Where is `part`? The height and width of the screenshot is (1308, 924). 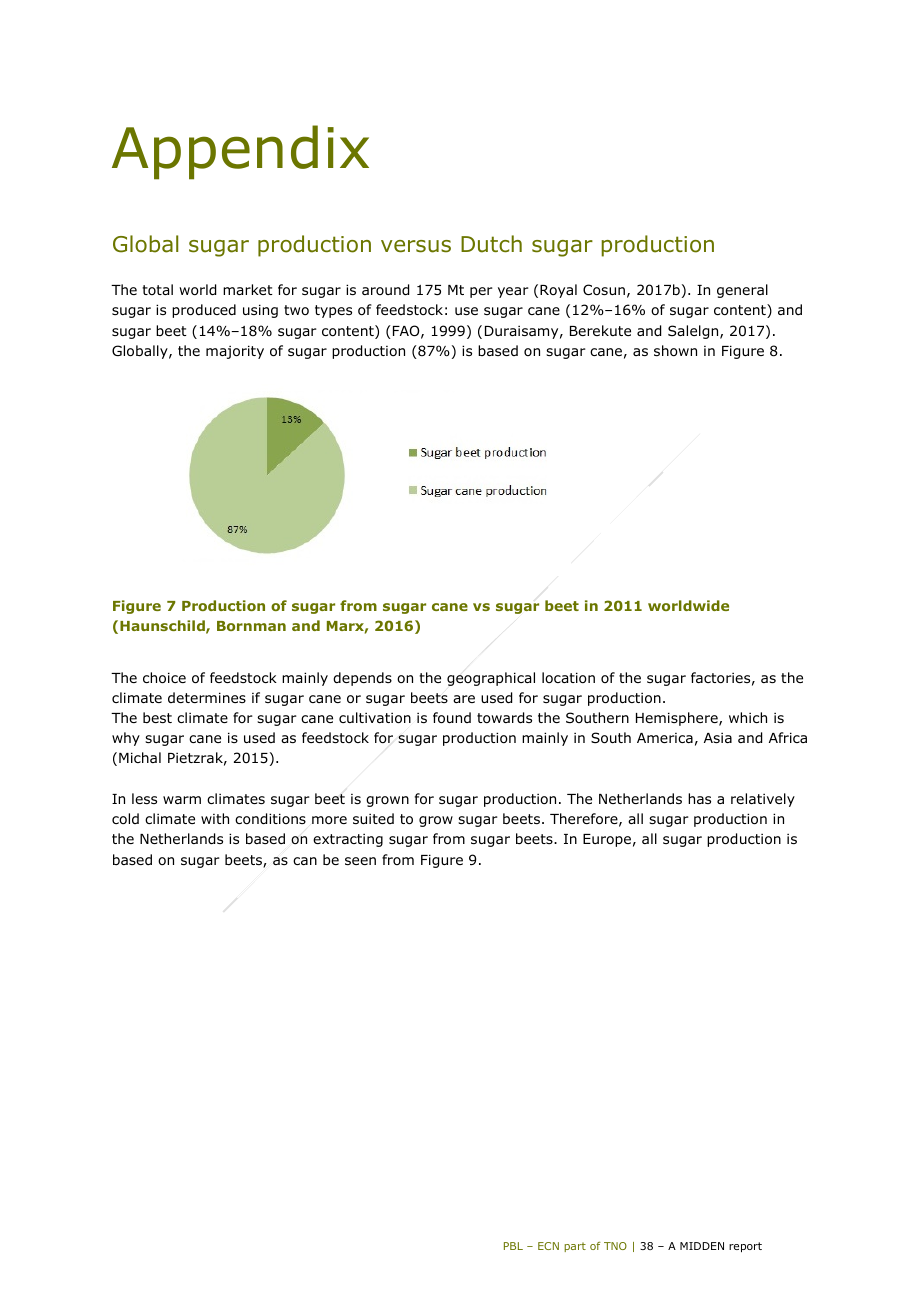
part is located at coordinates (575, 1247).
